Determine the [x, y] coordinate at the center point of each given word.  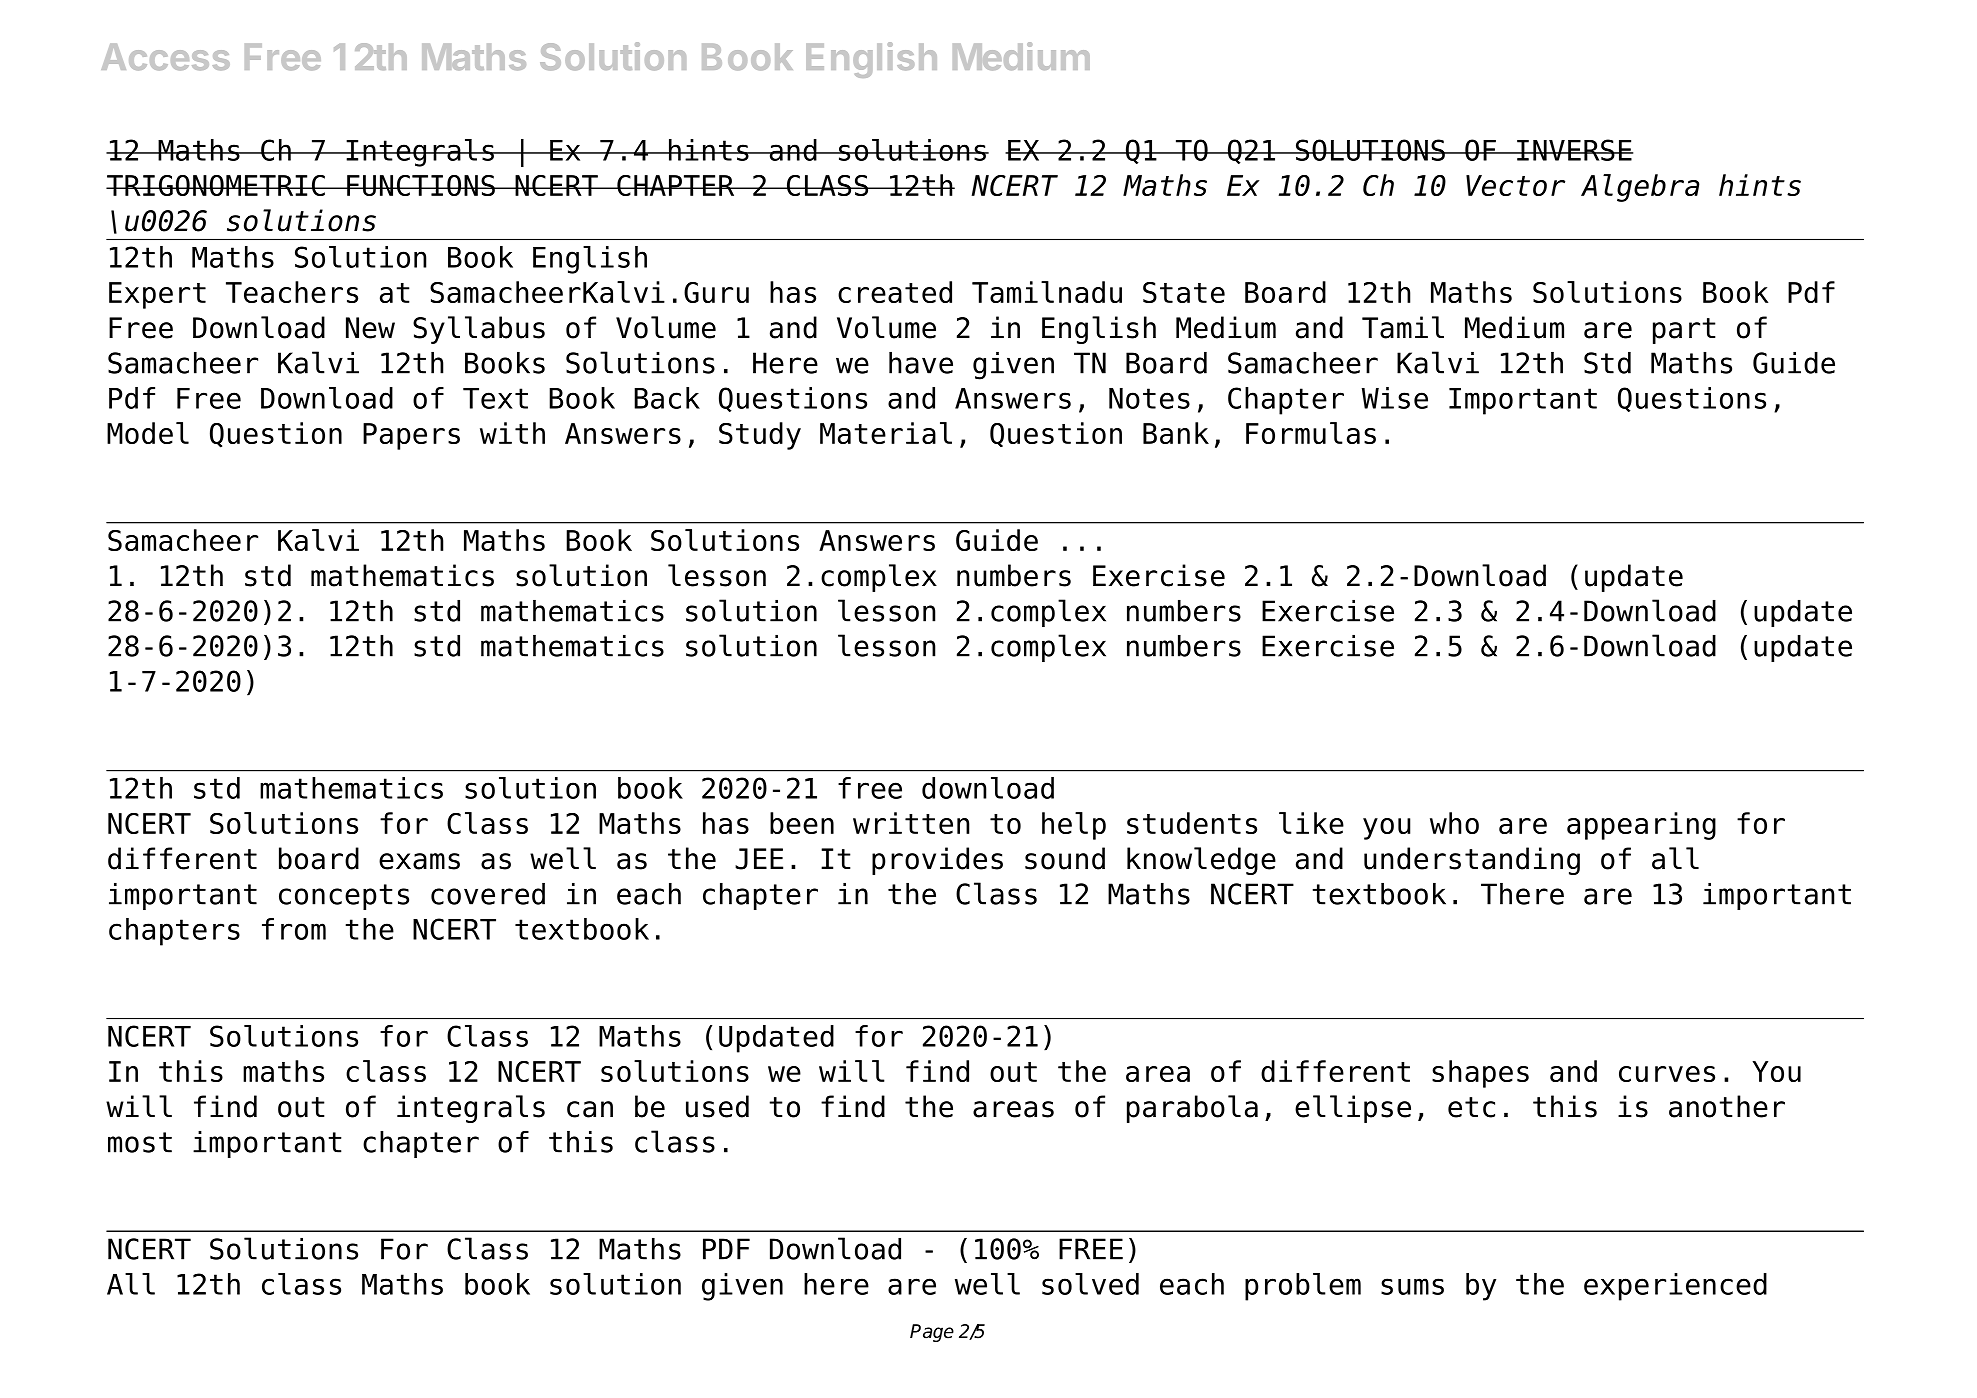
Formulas [1311, 433]
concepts [344, 897]
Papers [411, 436]
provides [937, 861]
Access [165, 57]
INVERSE [1574, 150]
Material [886, 433]
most [140, 1142]
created [895, 292]
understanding [1472, 861]
